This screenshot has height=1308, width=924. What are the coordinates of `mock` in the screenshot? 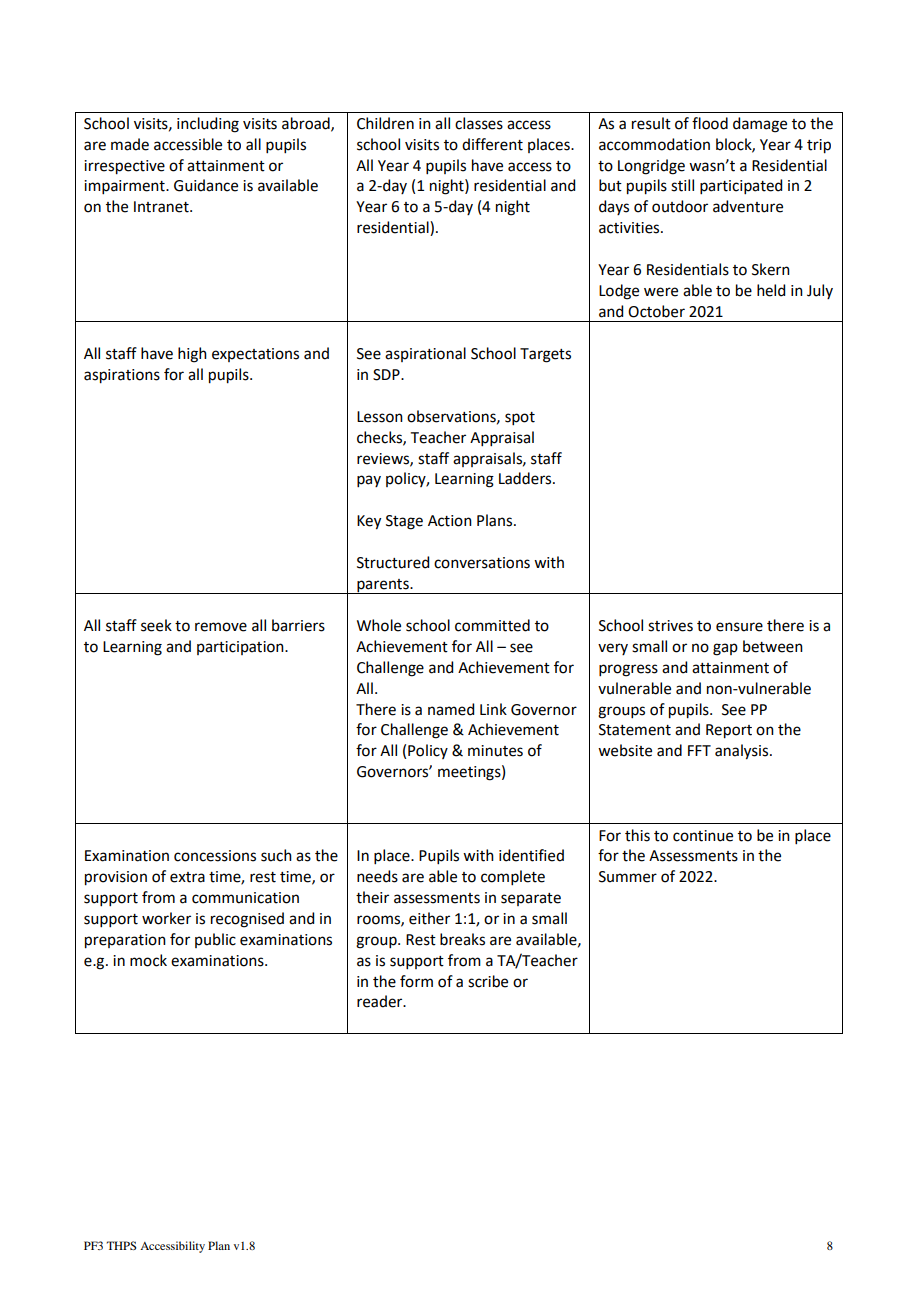 It's located at (148, 960).
